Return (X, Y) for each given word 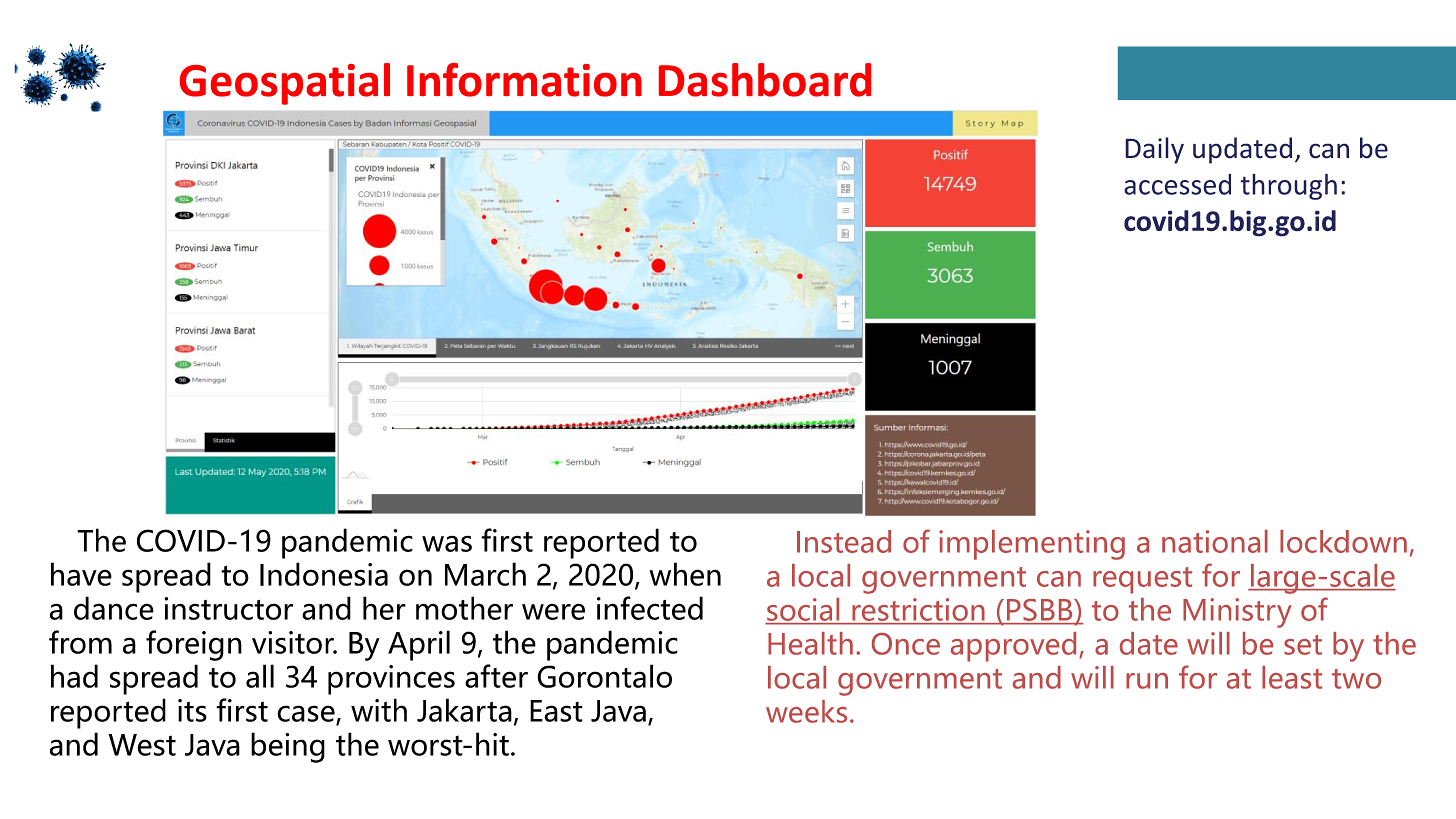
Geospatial (285, 84)
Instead (844, 541)
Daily (1154, 150)
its (192, 710)
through (1288, 186)
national (1215, 541)
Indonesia (324, 574)
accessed (1177, 184)
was (447, 543)
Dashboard (765, 80)
